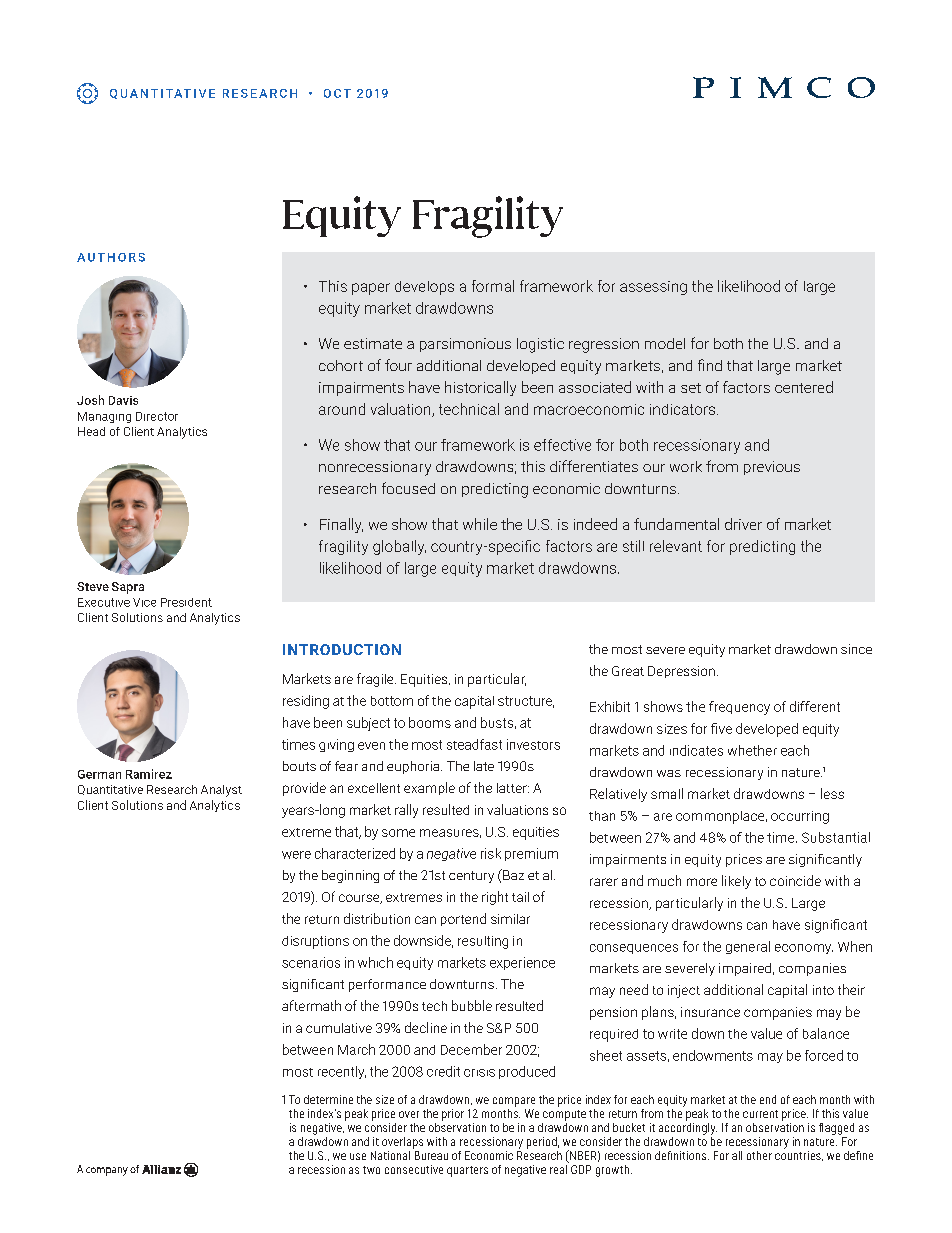 Image resolution: width=952 pixels, height=1233 pixels. Describe the element at coordinates (311, 962) in the page. I see `scenarios` at that location.
